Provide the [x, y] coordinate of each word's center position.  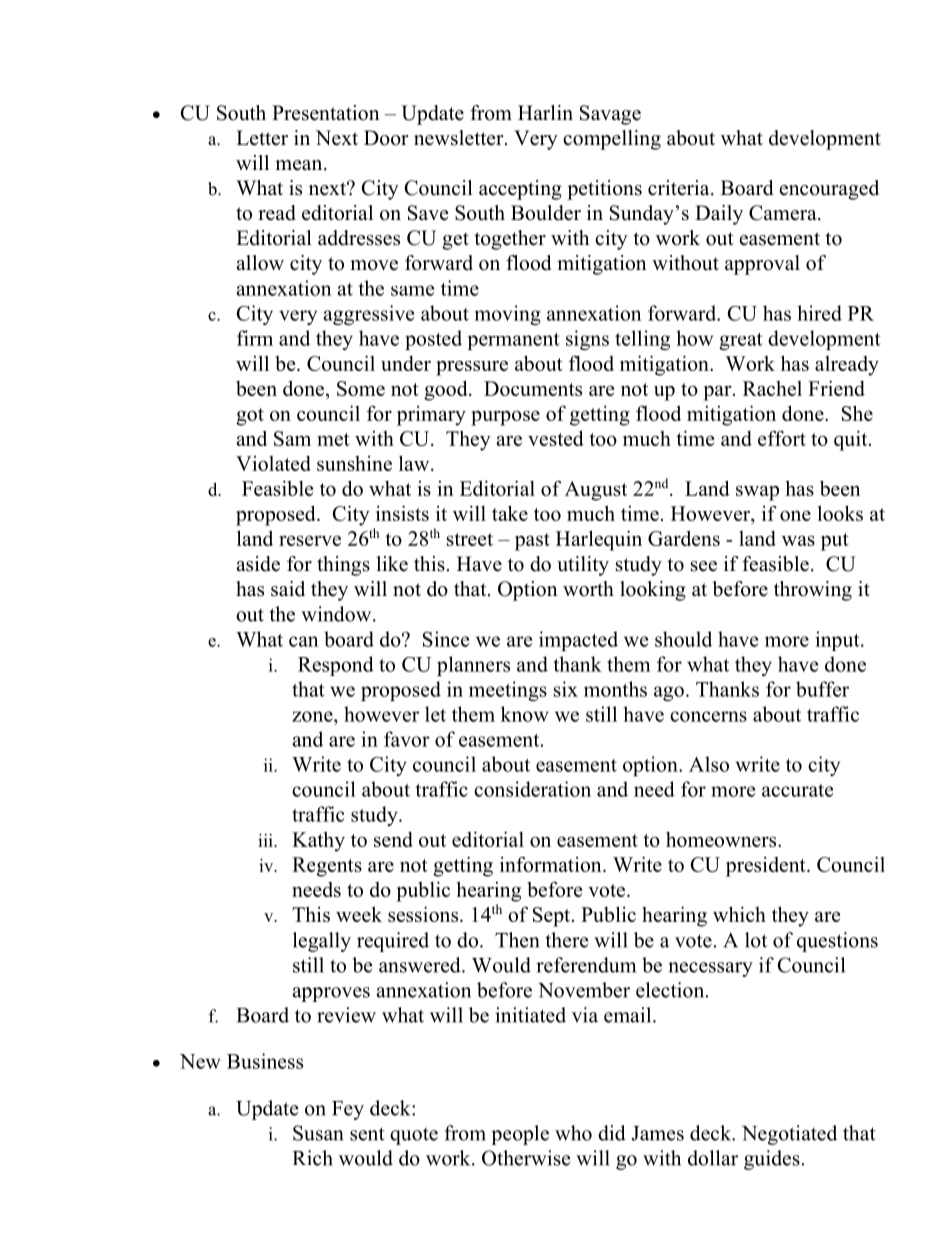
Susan [318, 1133]
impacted [578, 641]
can [303, 641]
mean [300, 165]
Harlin [545, 112]
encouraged [829, 190]
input [838, 641]
